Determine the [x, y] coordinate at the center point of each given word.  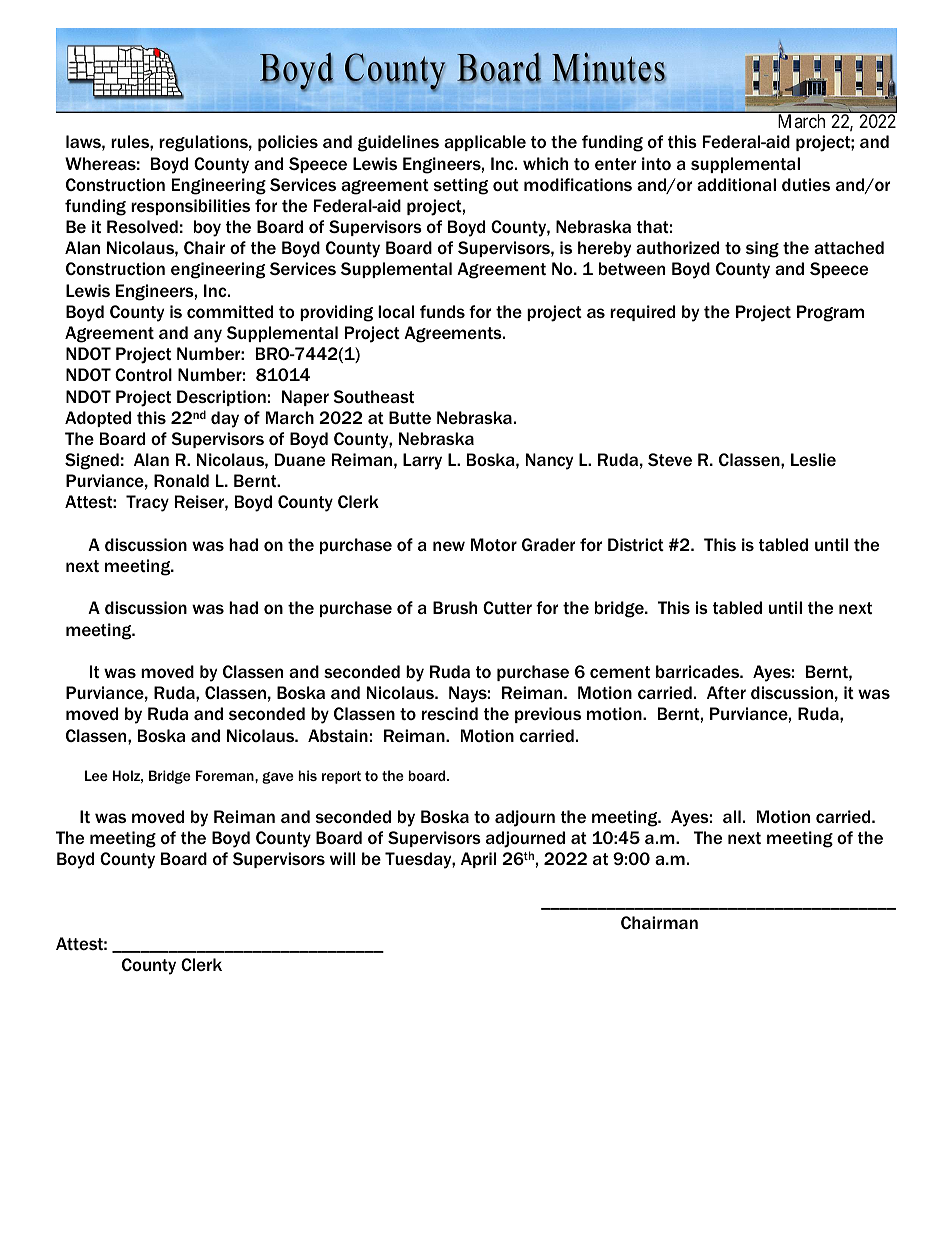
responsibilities [190, 207]
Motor [494, 544]
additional [736, 184]
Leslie [813, 459]
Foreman [226, 775]
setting [461, 186]
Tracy [147, 503]
